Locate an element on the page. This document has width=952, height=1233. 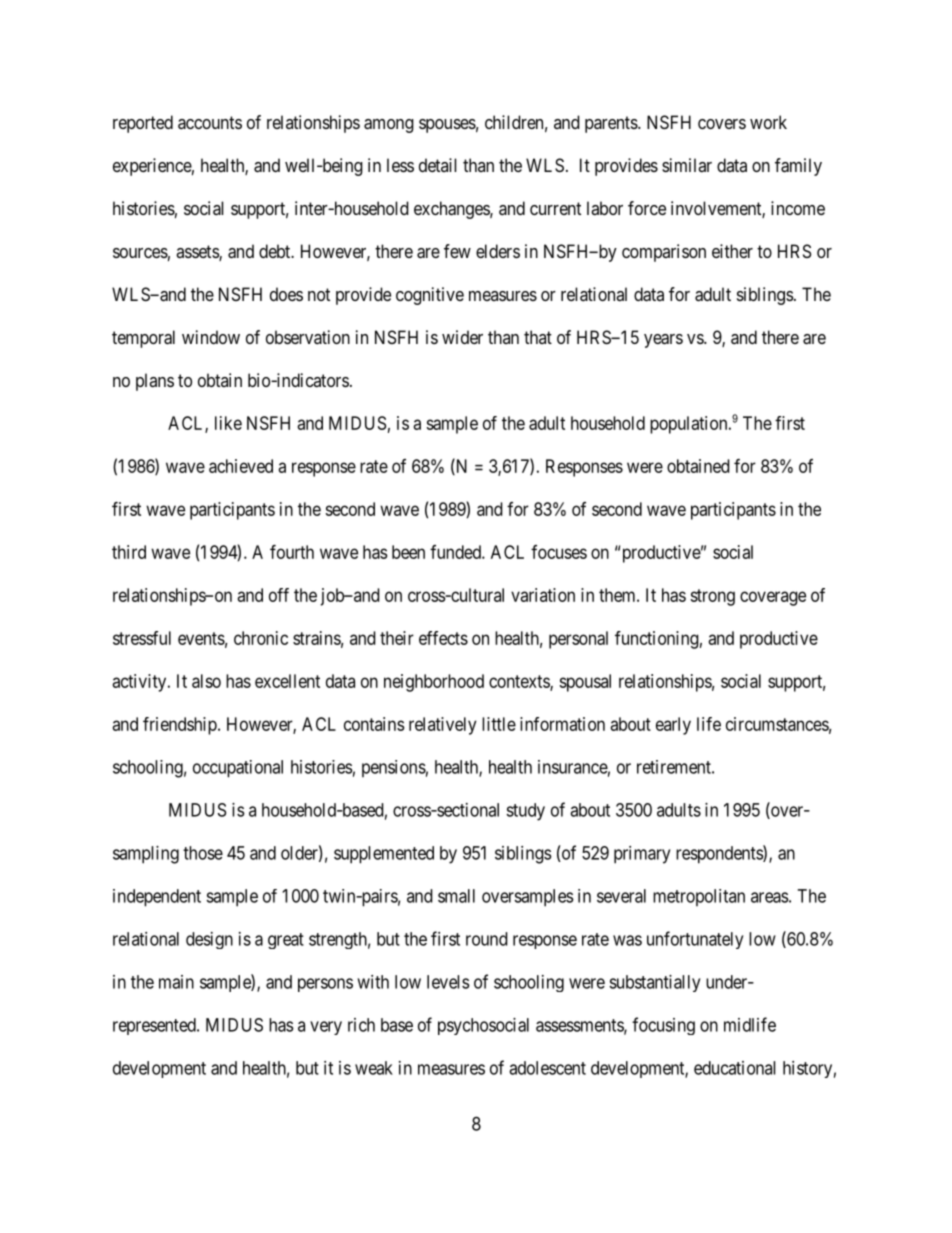
accounts is located at coordinates (210, 122).
